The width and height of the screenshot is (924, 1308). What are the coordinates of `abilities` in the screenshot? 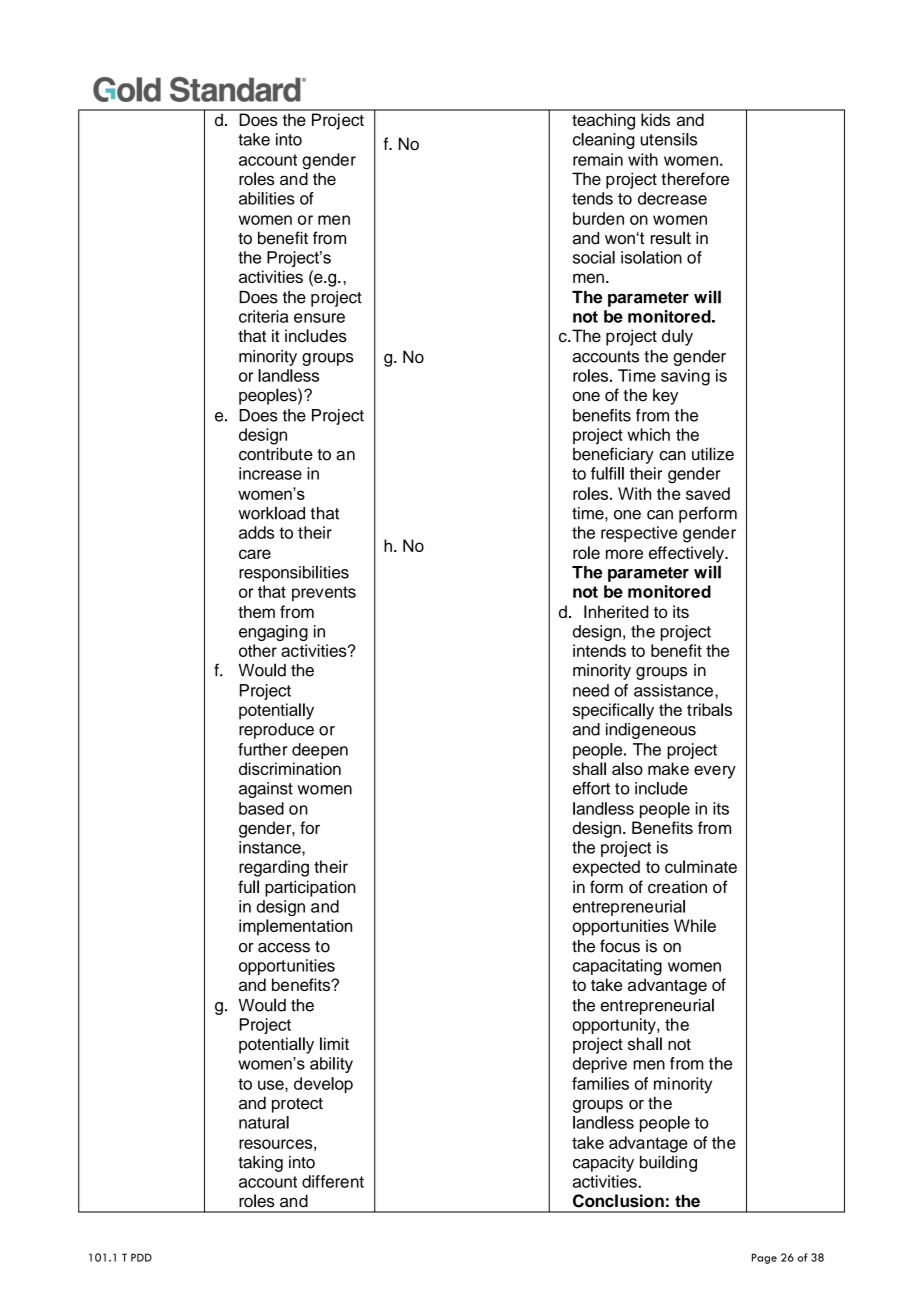 It's located at (267, 198).
